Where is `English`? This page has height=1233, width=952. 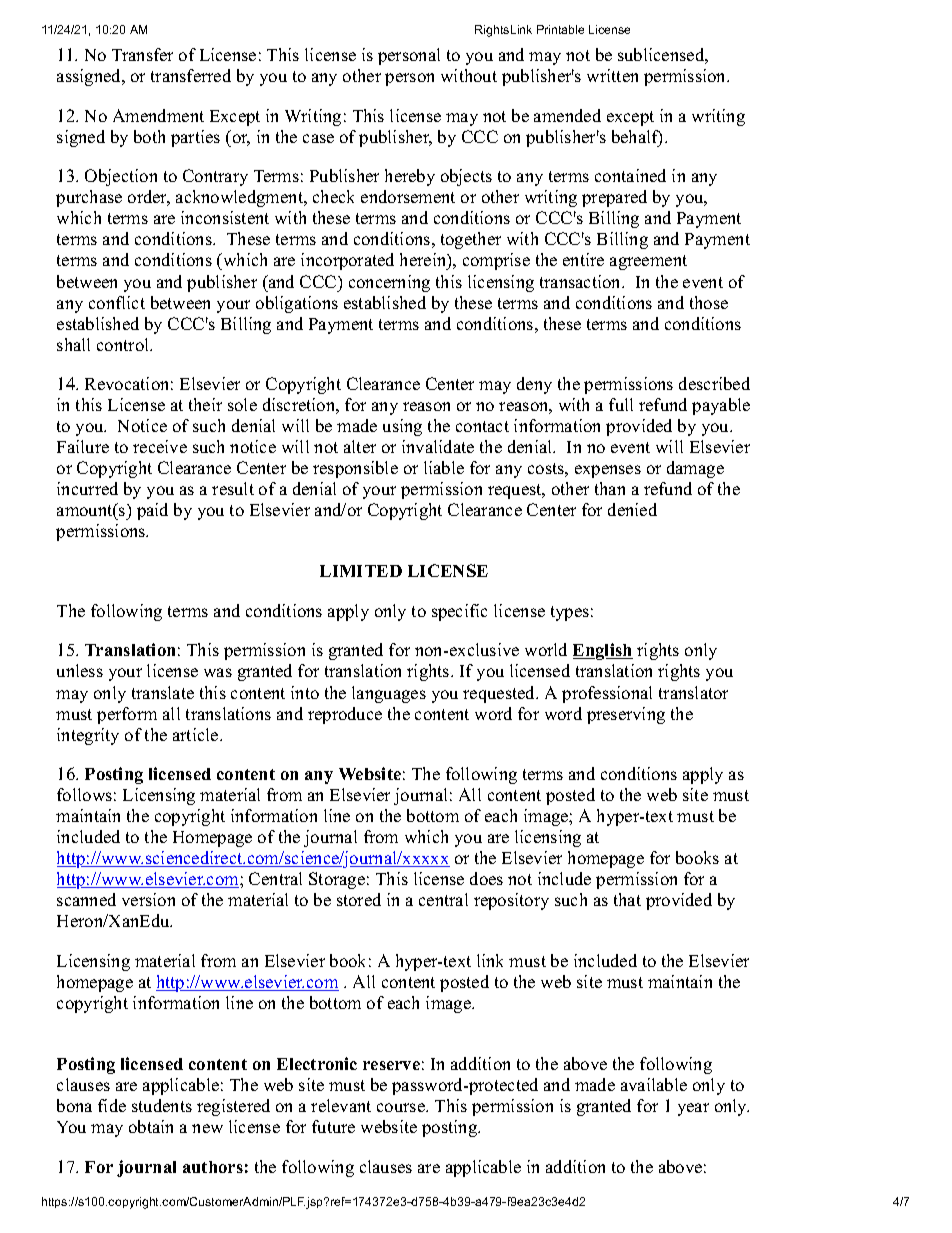
English is located at coordinates (603, 651).
